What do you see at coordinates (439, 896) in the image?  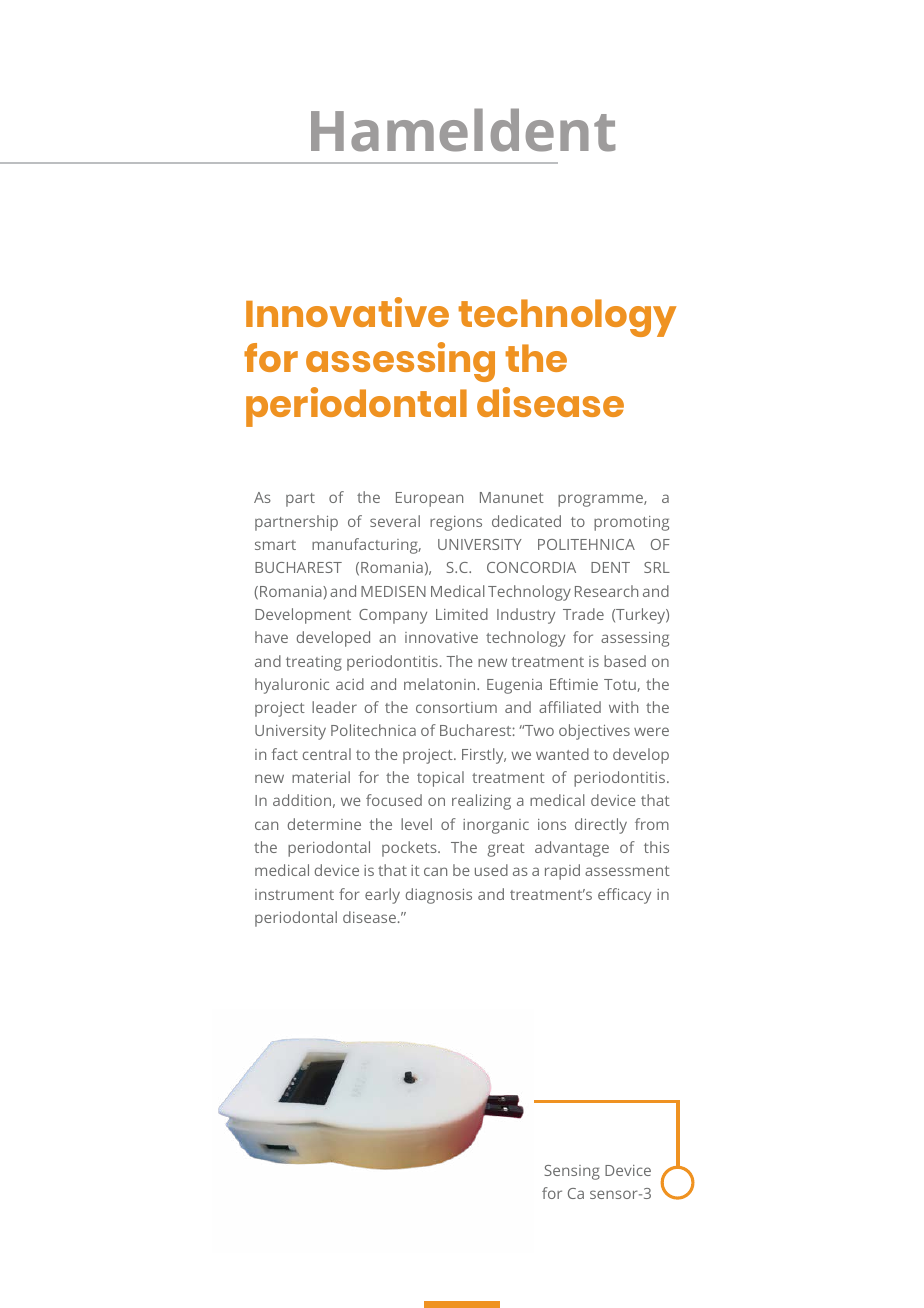 I see `diagnosis` at bounding box center [439, 896].
